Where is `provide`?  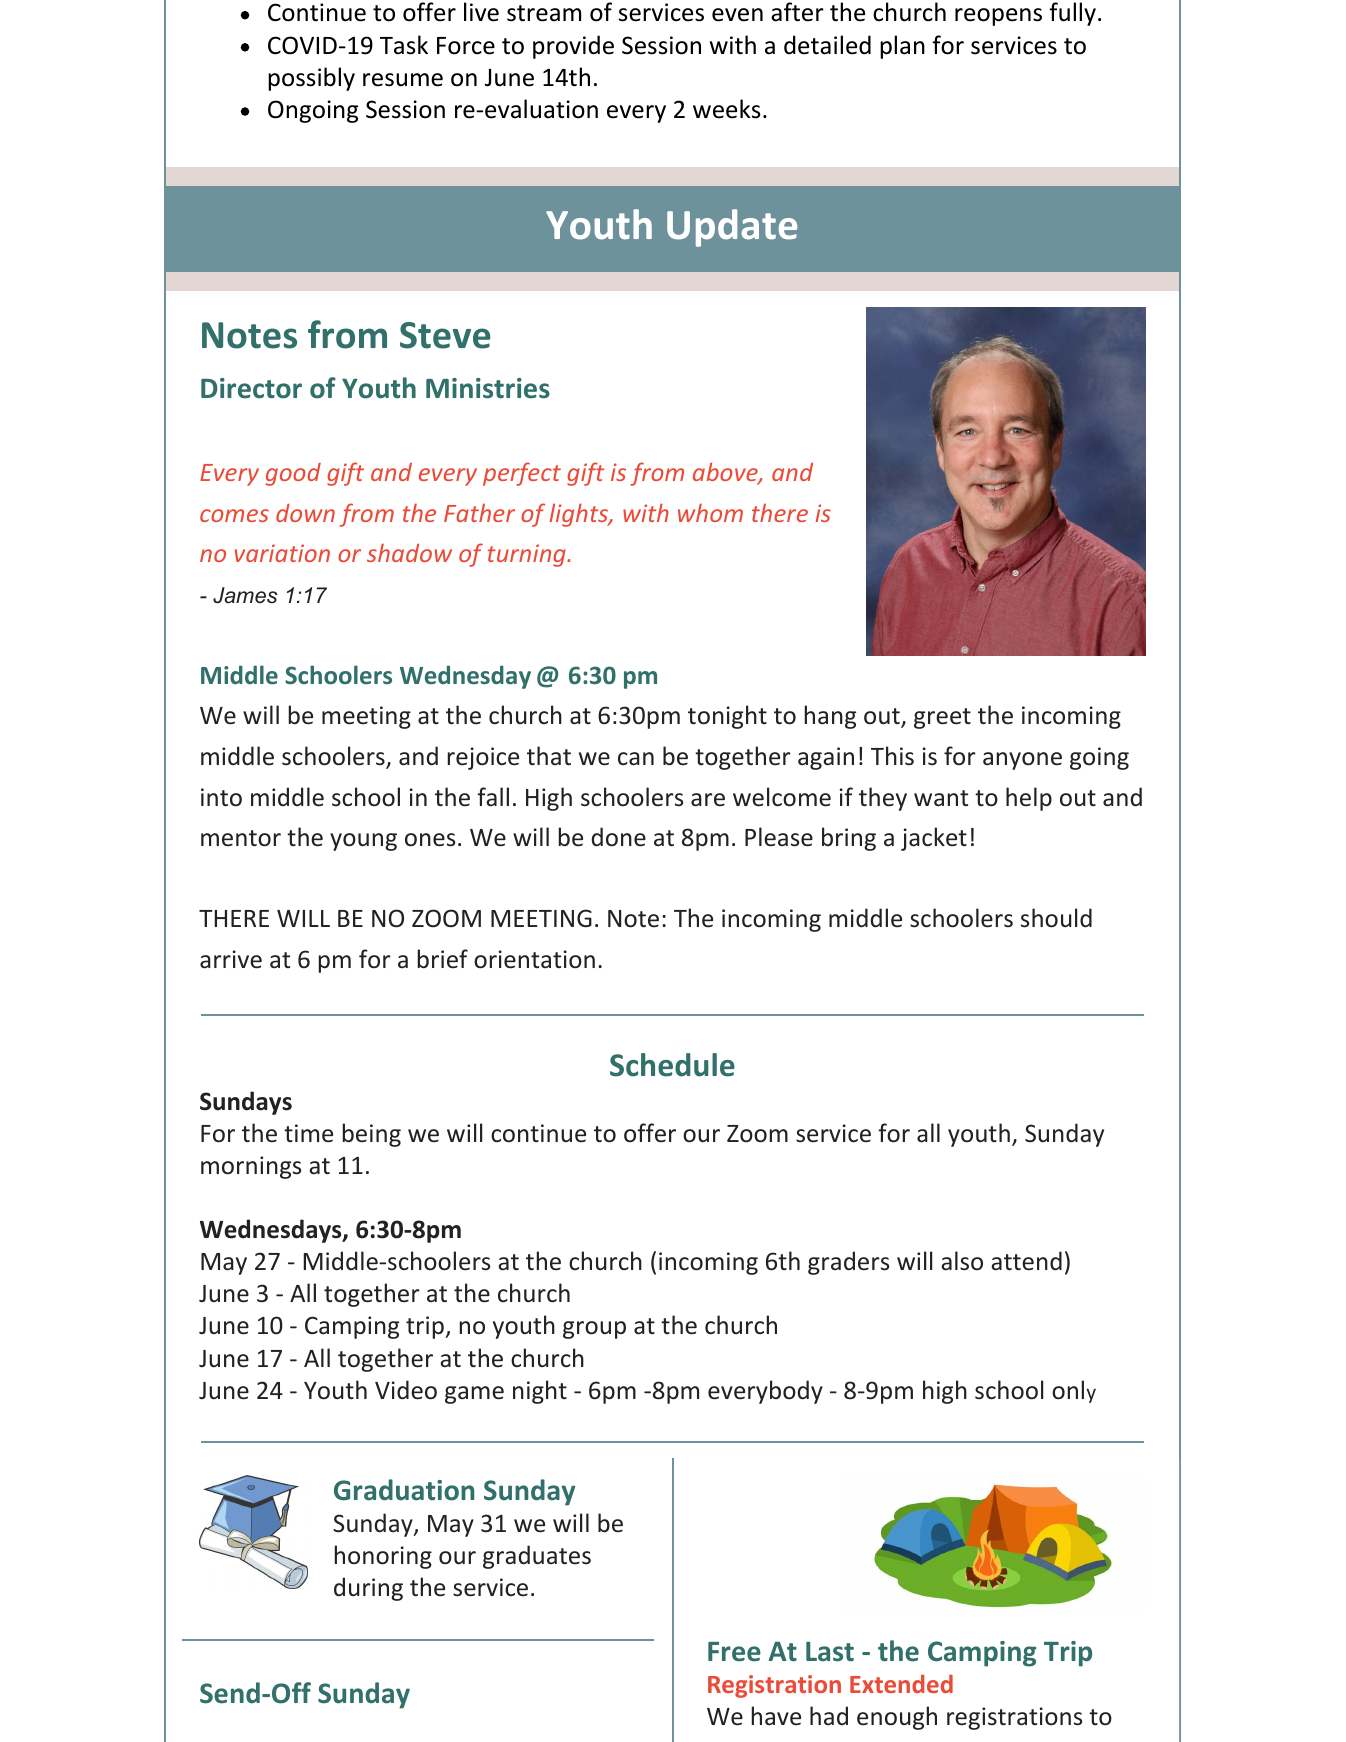 provide is located at coordinates (573, 47).
